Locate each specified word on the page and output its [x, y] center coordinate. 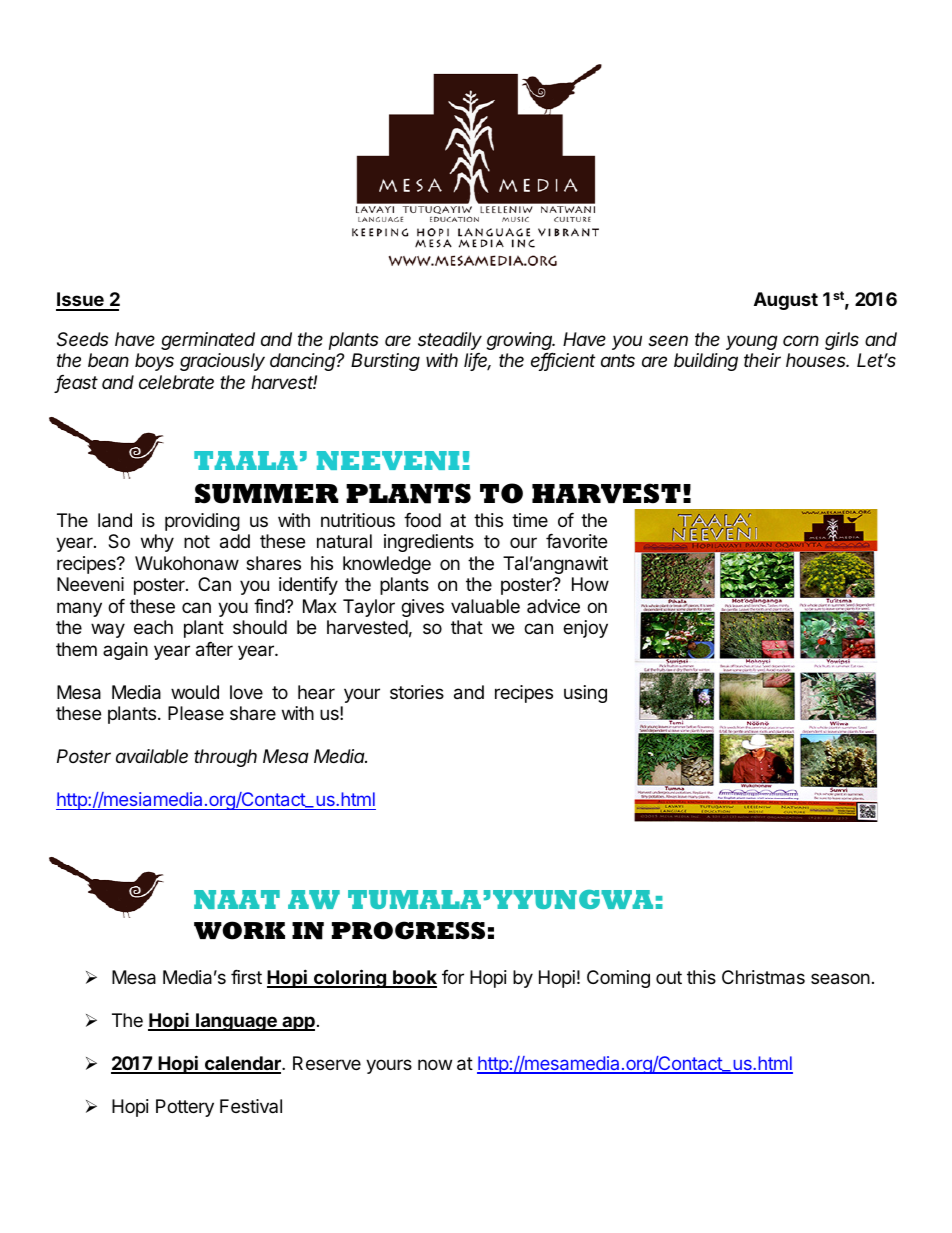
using [585, 694]
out [669, 977]
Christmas [763, 977]
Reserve [327, 1063]
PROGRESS [408, 930]
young [752, 342]
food [422, 520]
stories [417, 692]
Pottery [185, 1108]
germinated [208, 341]
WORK [239, 930]
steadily [450, 341]
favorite [576, 541]
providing [202, 522]
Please [196, 713]
